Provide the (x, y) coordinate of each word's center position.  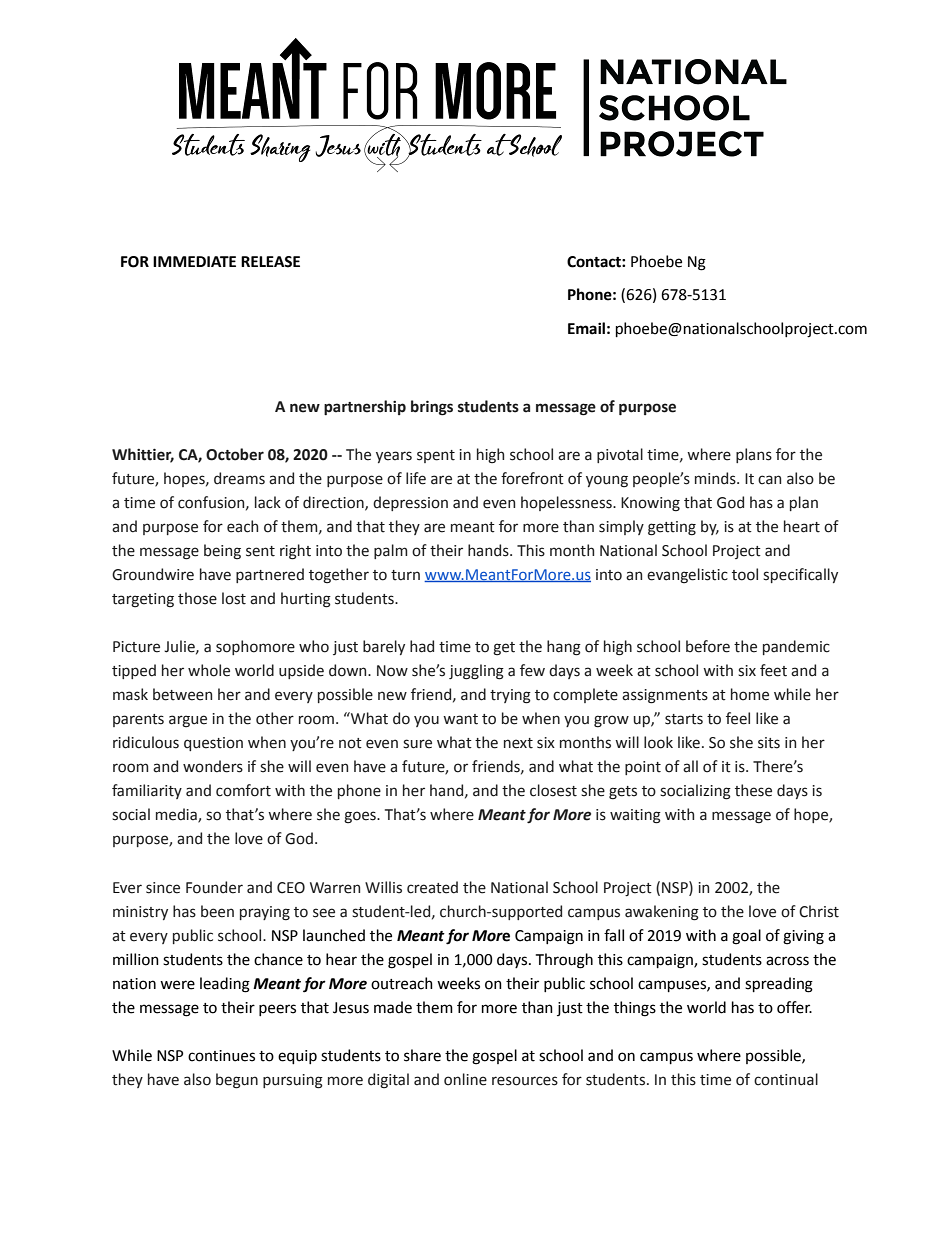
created (432, 887)
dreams (239, 478)
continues (221, 1056)
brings (432, 408)
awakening (662, 913)
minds (716, 478)
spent (436, 456)
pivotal (620, 455)
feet (773, 670)
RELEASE (270, 262)
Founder (214, 887)
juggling (476, 672)
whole (209, 670)
